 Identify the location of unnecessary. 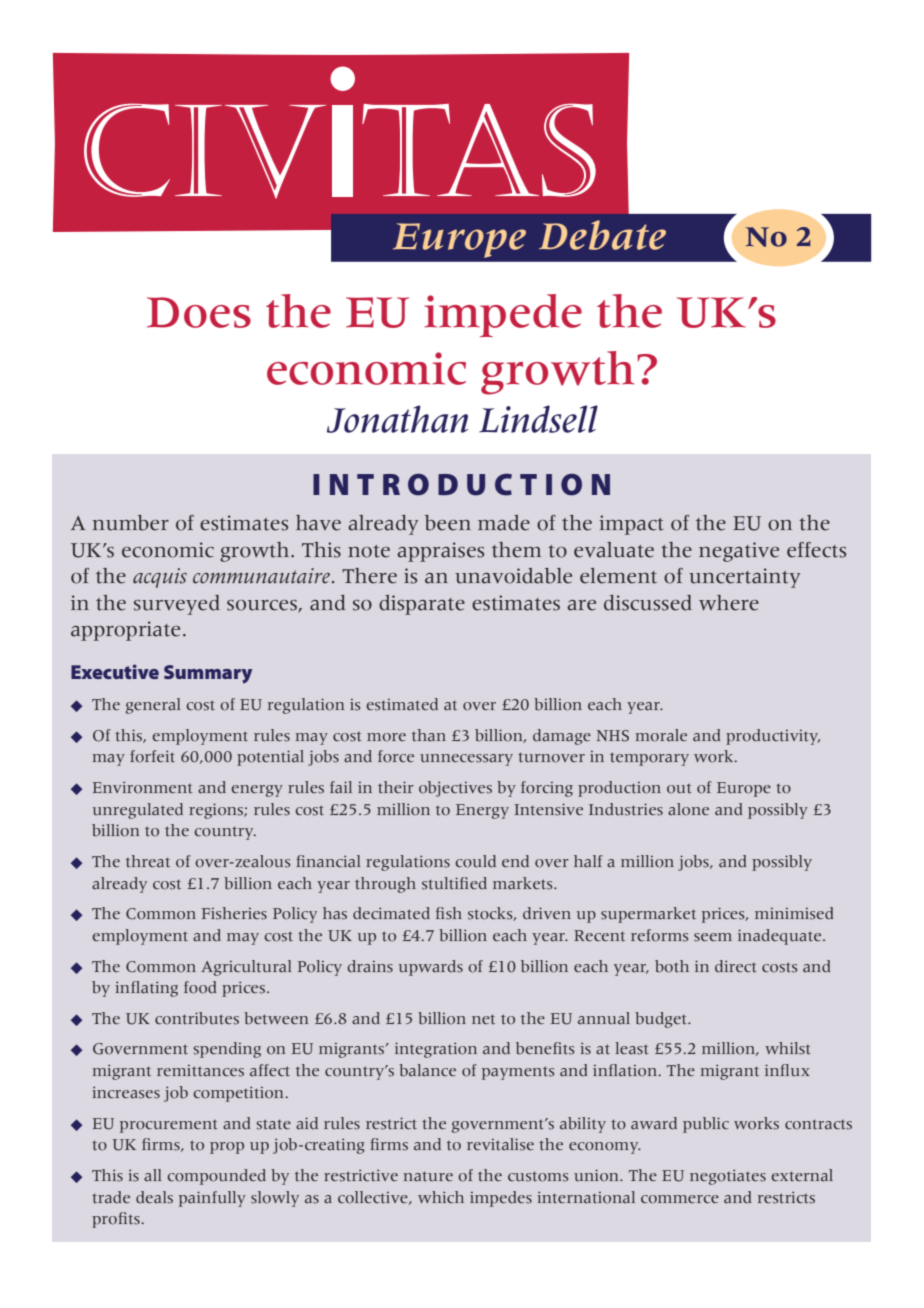
(466, 760).
